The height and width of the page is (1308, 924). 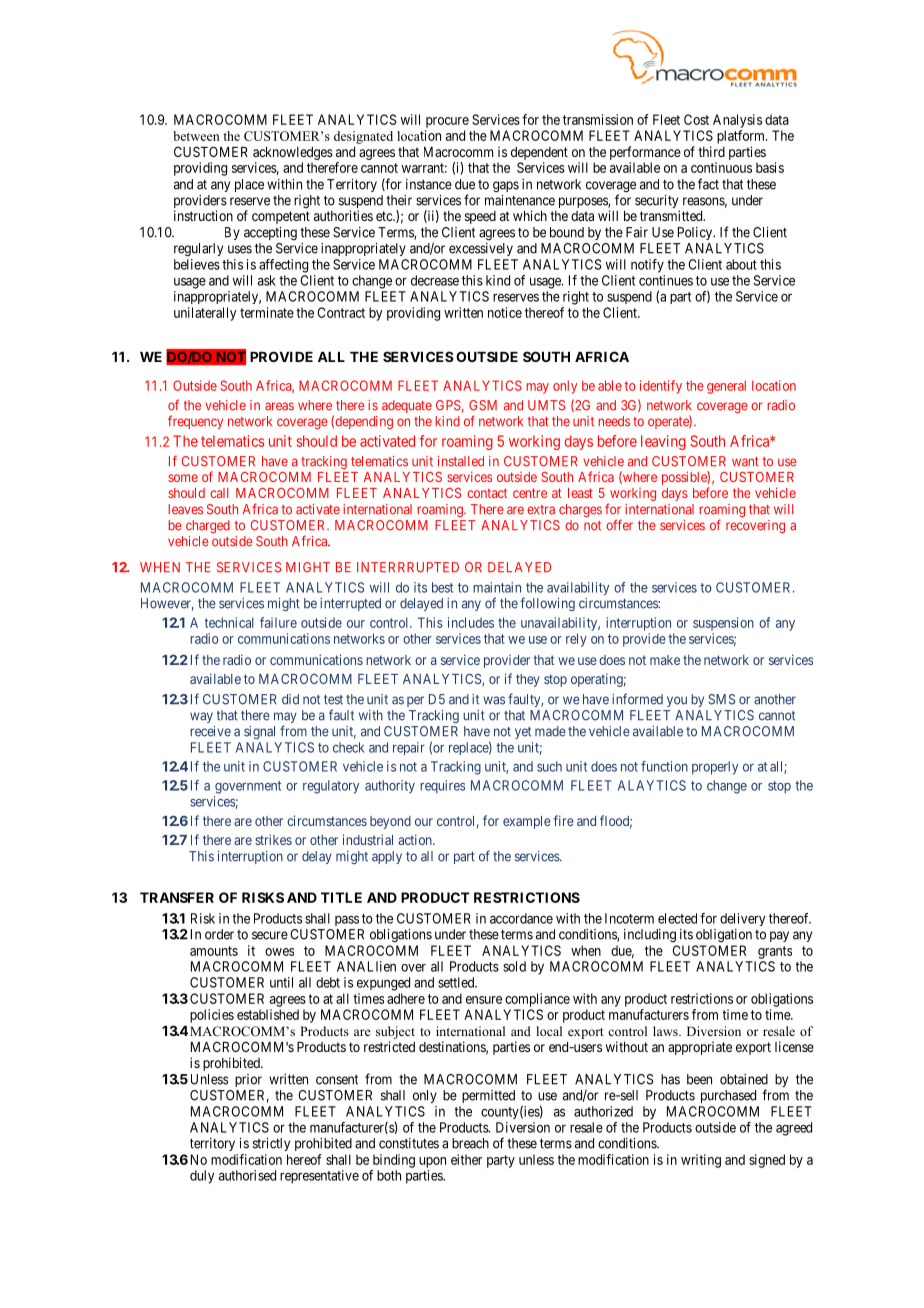 What do you see at coordinates (715, 768) in the page?
I see `properly` at bounding box center [715, 768].
